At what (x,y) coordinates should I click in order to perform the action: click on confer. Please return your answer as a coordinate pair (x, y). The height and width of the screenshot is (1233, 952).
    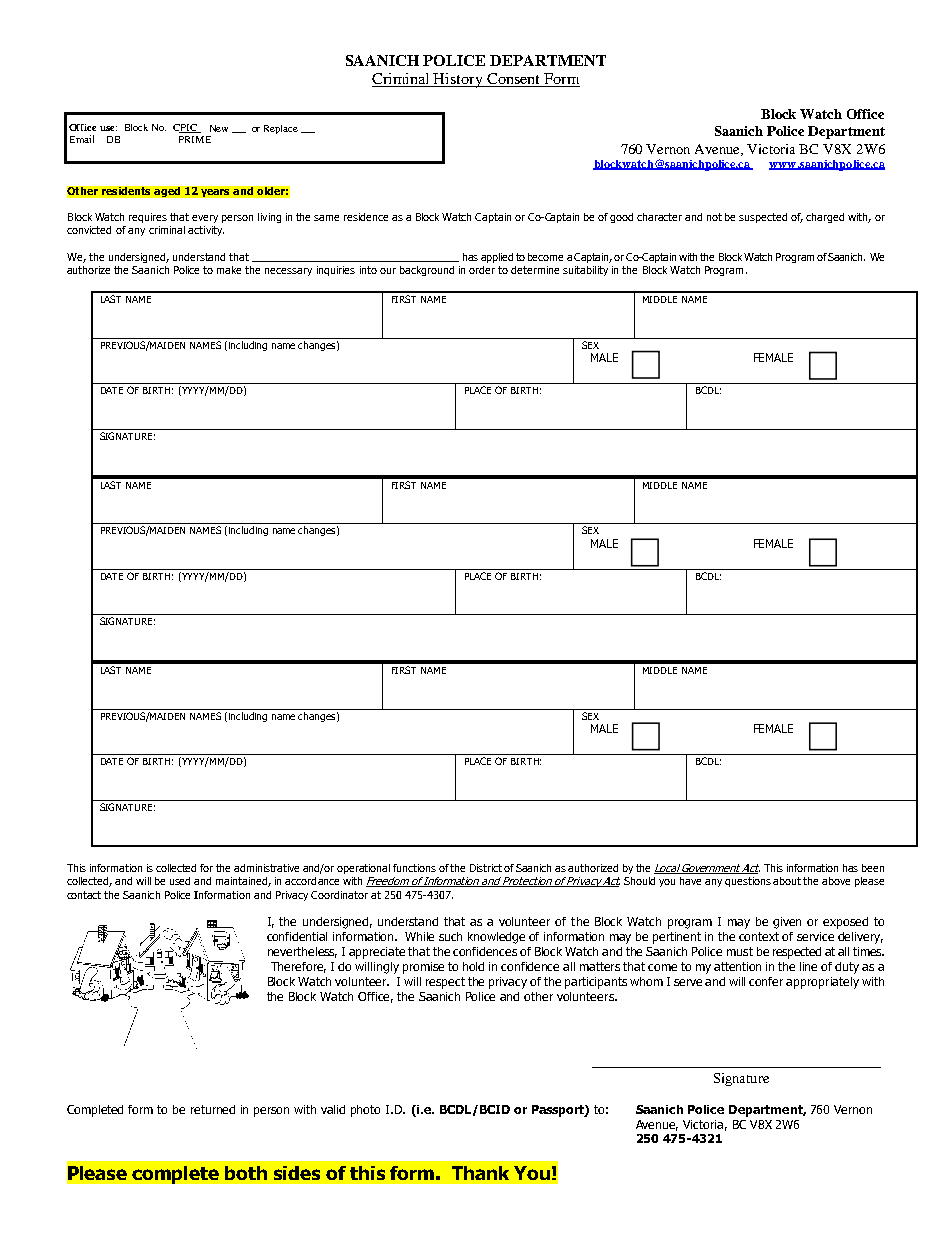
    Looking at the image, I should click on (766, 981).
